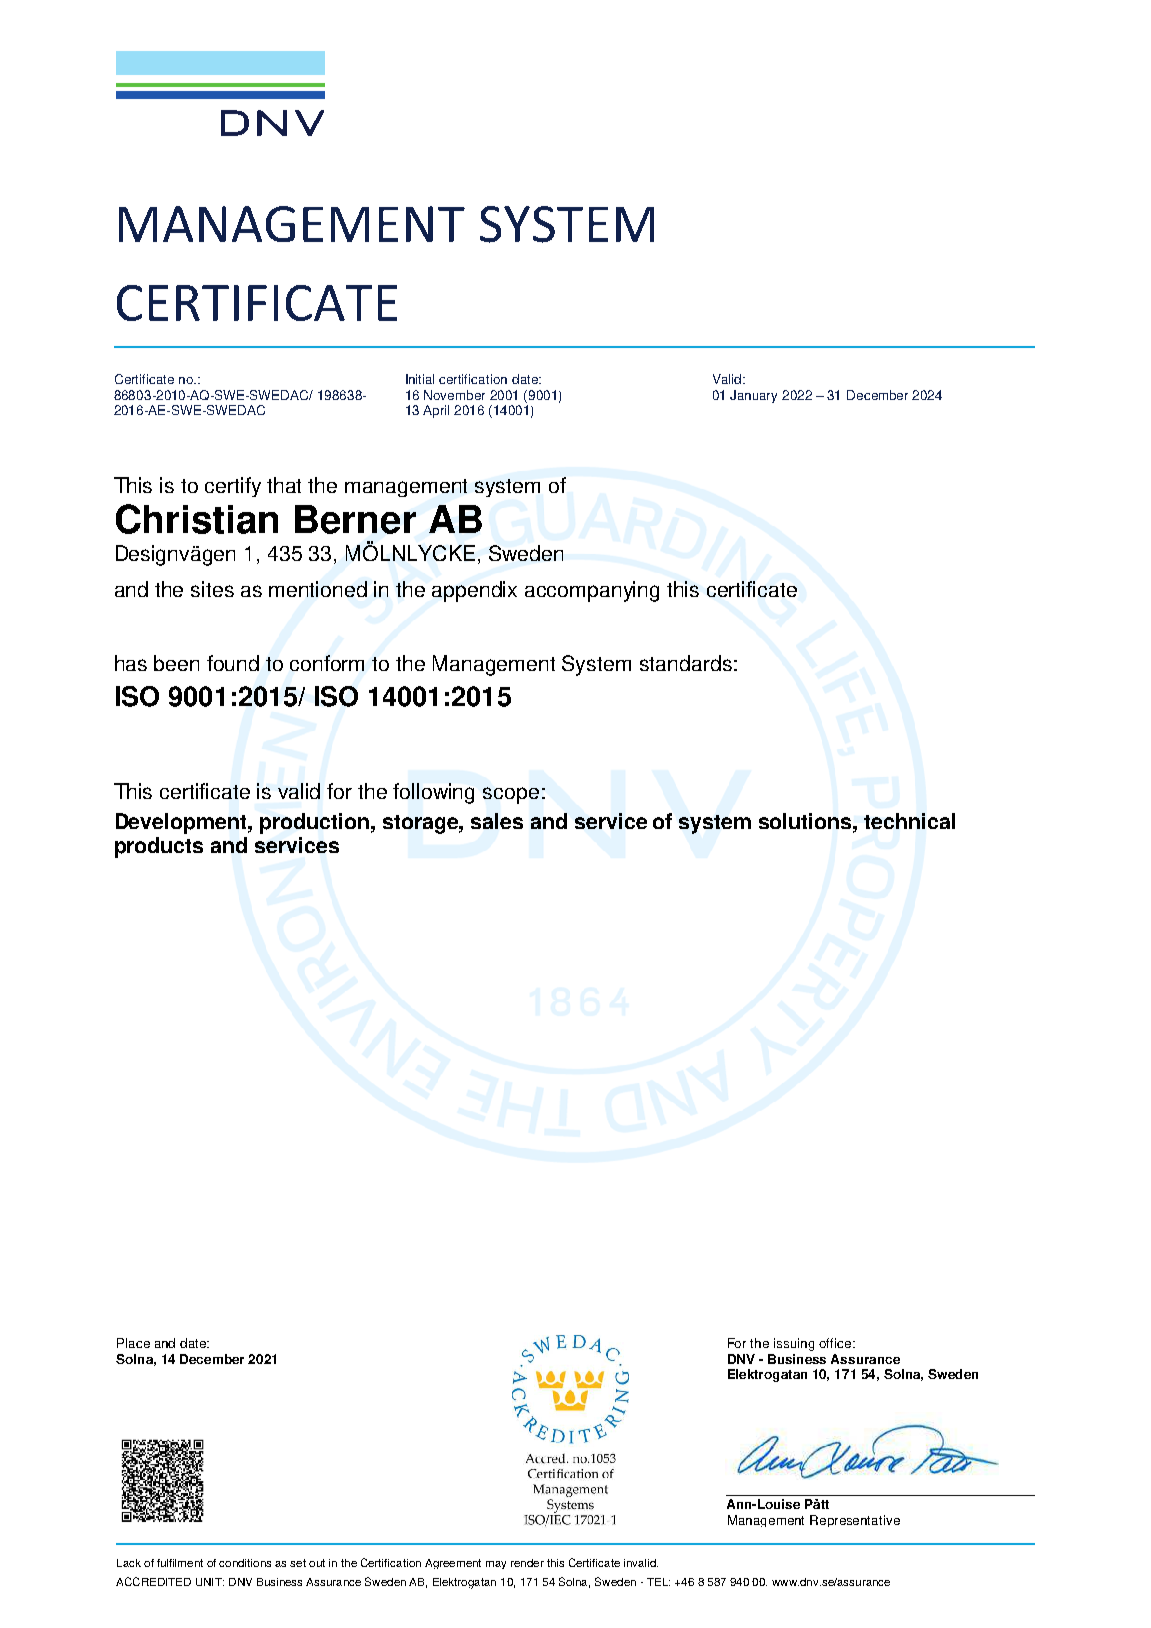  I want to click on January, so click(753, 396).
